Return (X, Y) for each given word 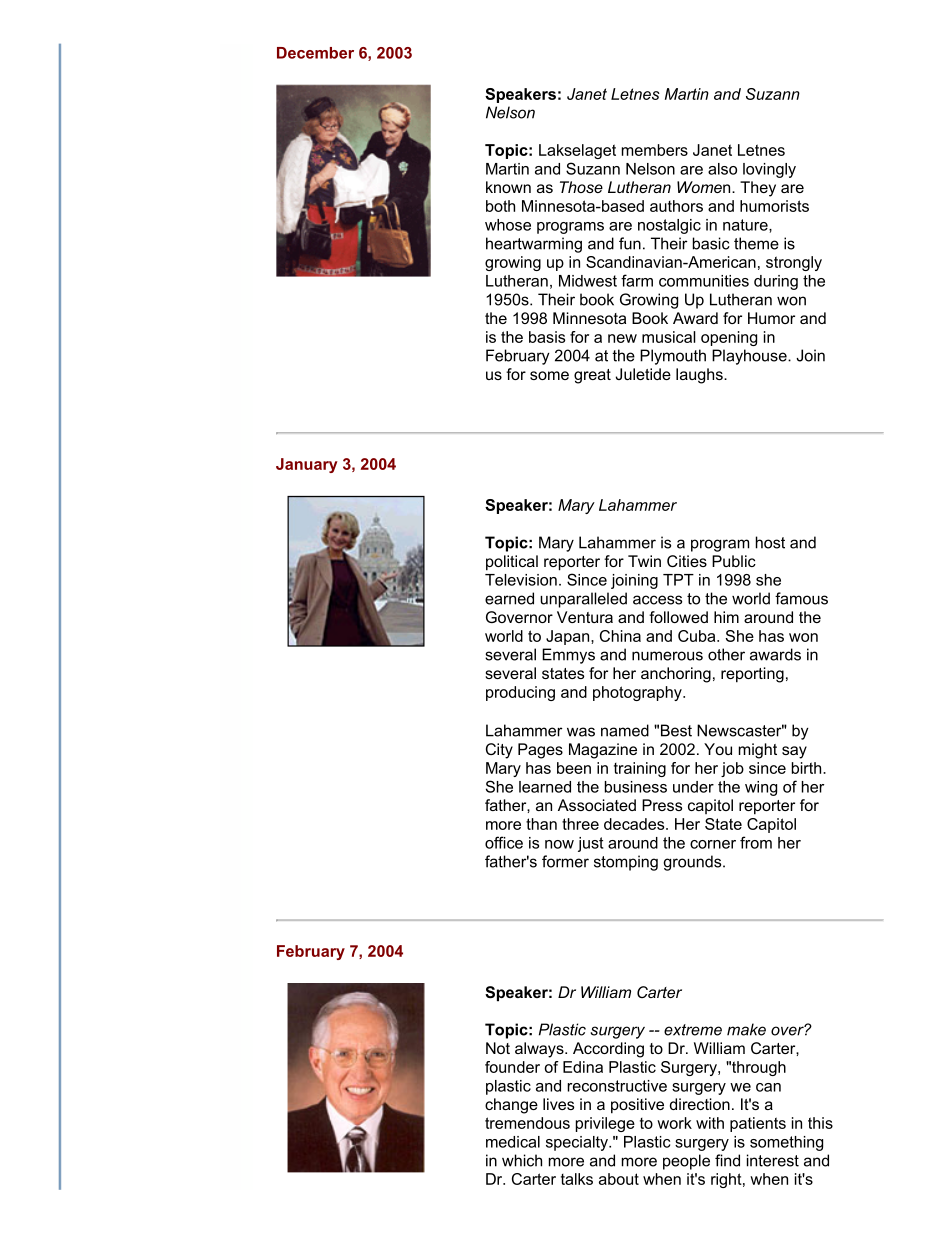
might (758, 751)
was (581, 732)
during (776, 282)
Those (581, 187)
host (770, 542)
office (504, 842)
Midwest (588, 281)
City (499, 751)
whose (508, 225)
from (756, 842)
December (315, 53)
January (307, 465)
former (565, 861)
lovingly (769, 170)
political (512, 563)
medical (513, 1142)
